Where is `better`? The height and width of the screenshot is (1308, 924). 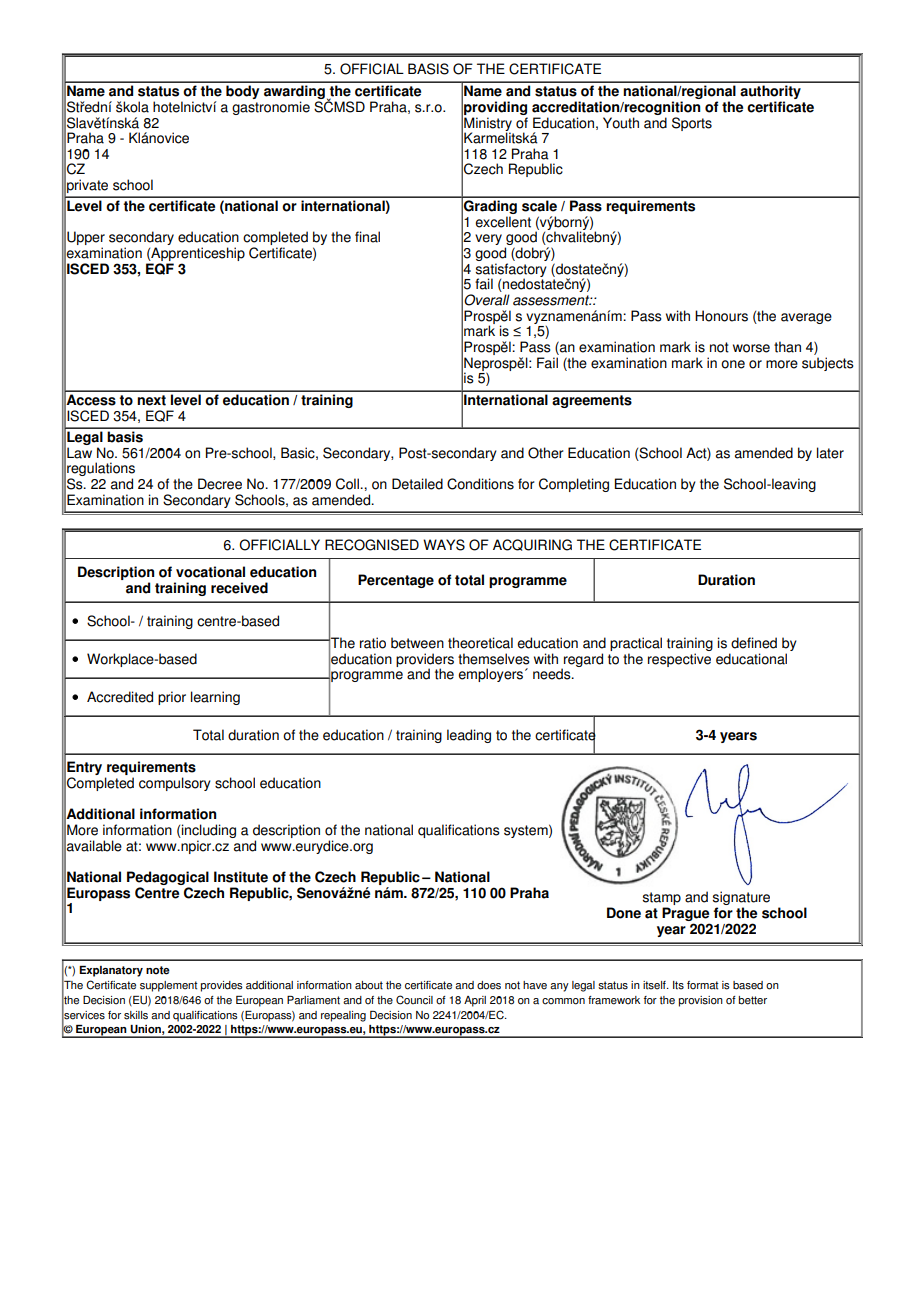
better is located at coordinates (753, 1000).
